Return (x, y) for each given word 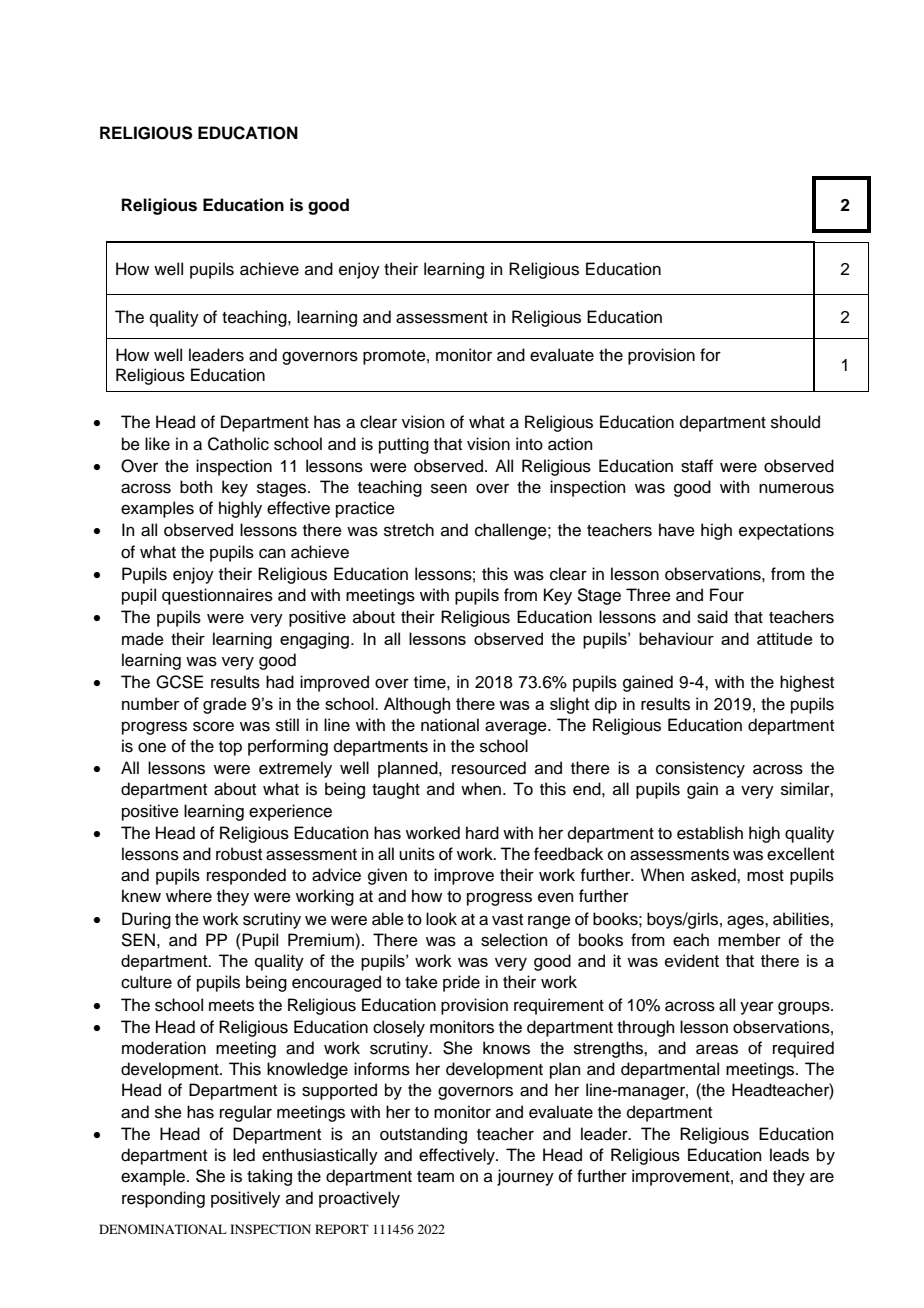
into (529, 444)
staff (697, 466)
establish (710, 833)
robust (239, 854)
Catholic (238, 444)
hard (482, 833)
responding (163, 1199)
